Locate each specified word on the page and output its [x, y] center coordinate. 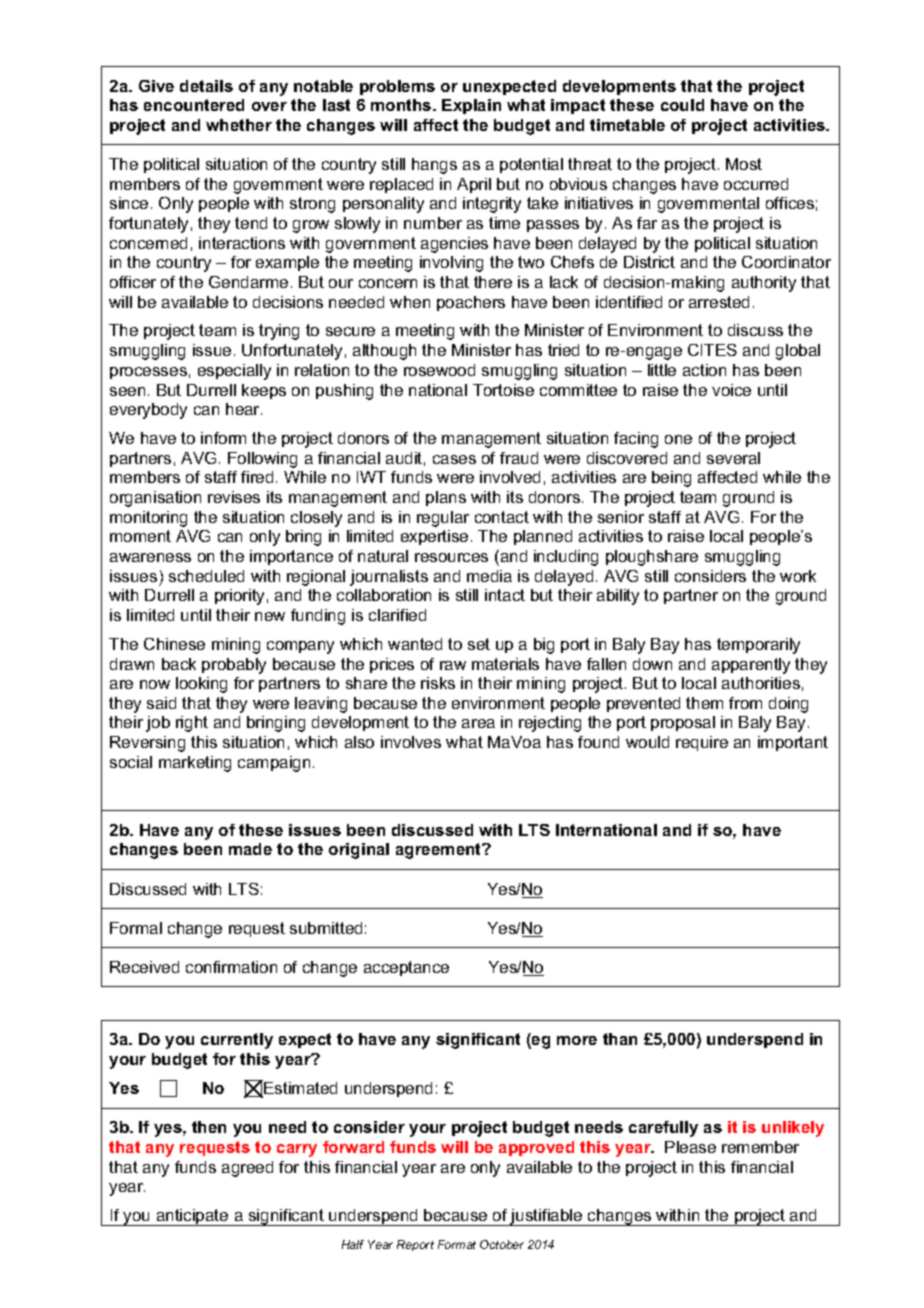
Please [690, 1147]
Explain [471, 106]
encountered [194, 105]
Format [457, 1244]
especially [234, 372]
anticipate [192, 1217]
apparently [751, 666]
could [682, 105]
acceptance [406, 968]
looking [201, 685]
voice [731, 390]
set [479, 644]
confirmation [231, 967]
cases [454, 459]
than [620, 1039]
